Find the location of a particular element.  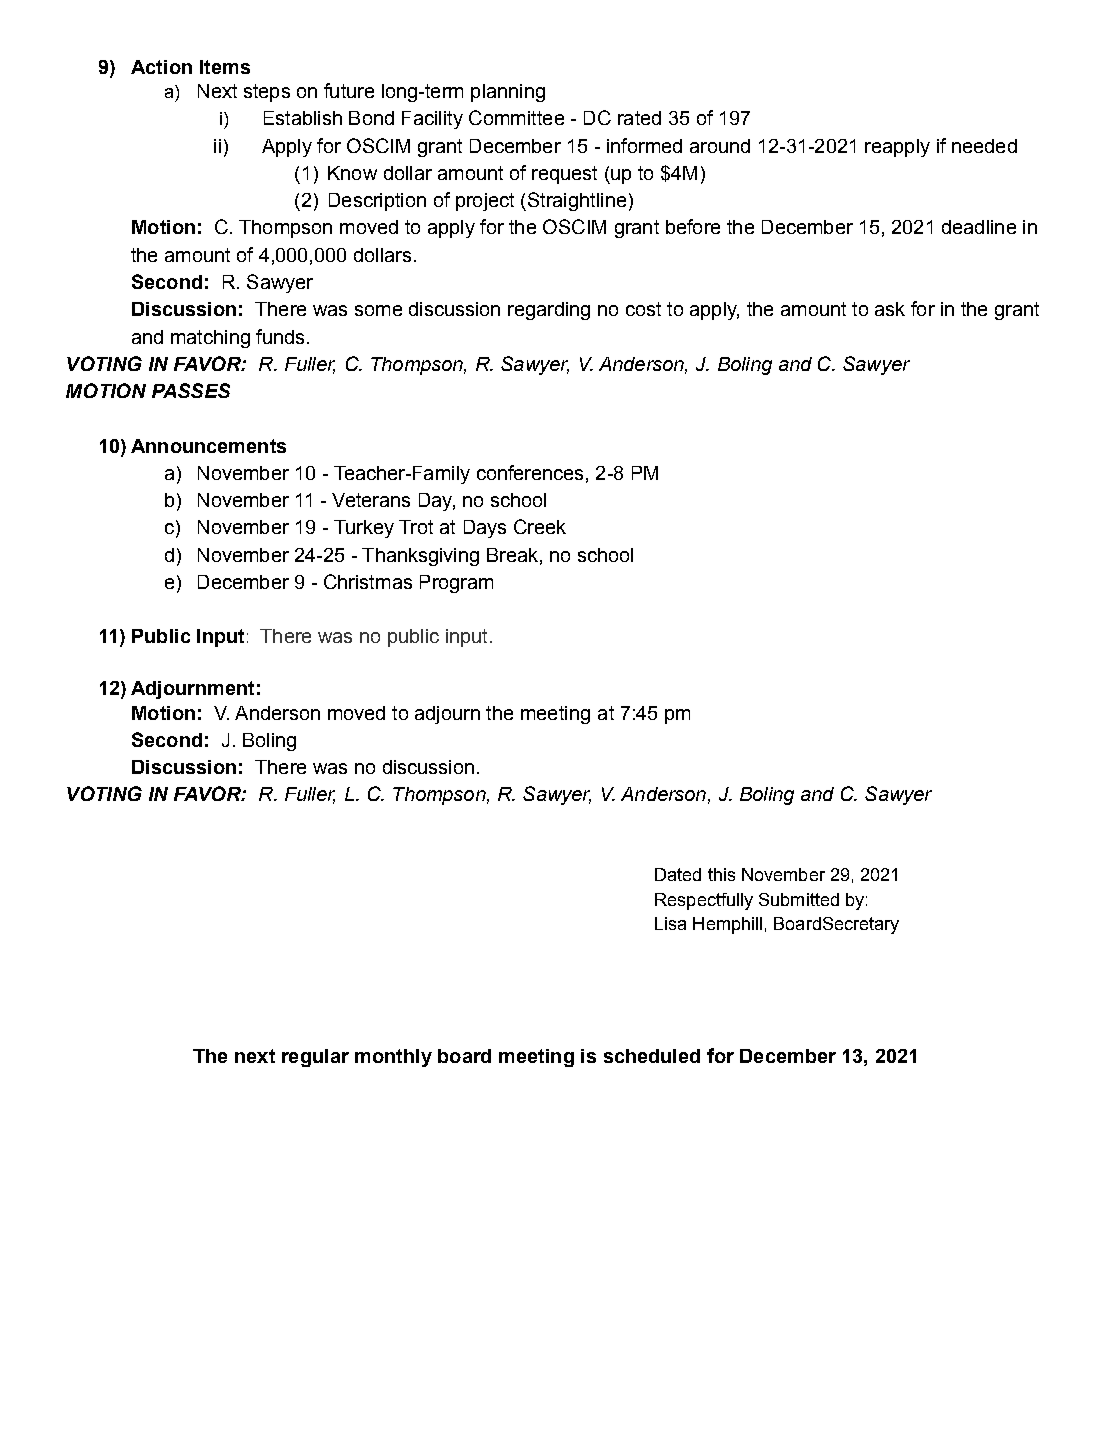

ask is located at coordinates (890, 309).
